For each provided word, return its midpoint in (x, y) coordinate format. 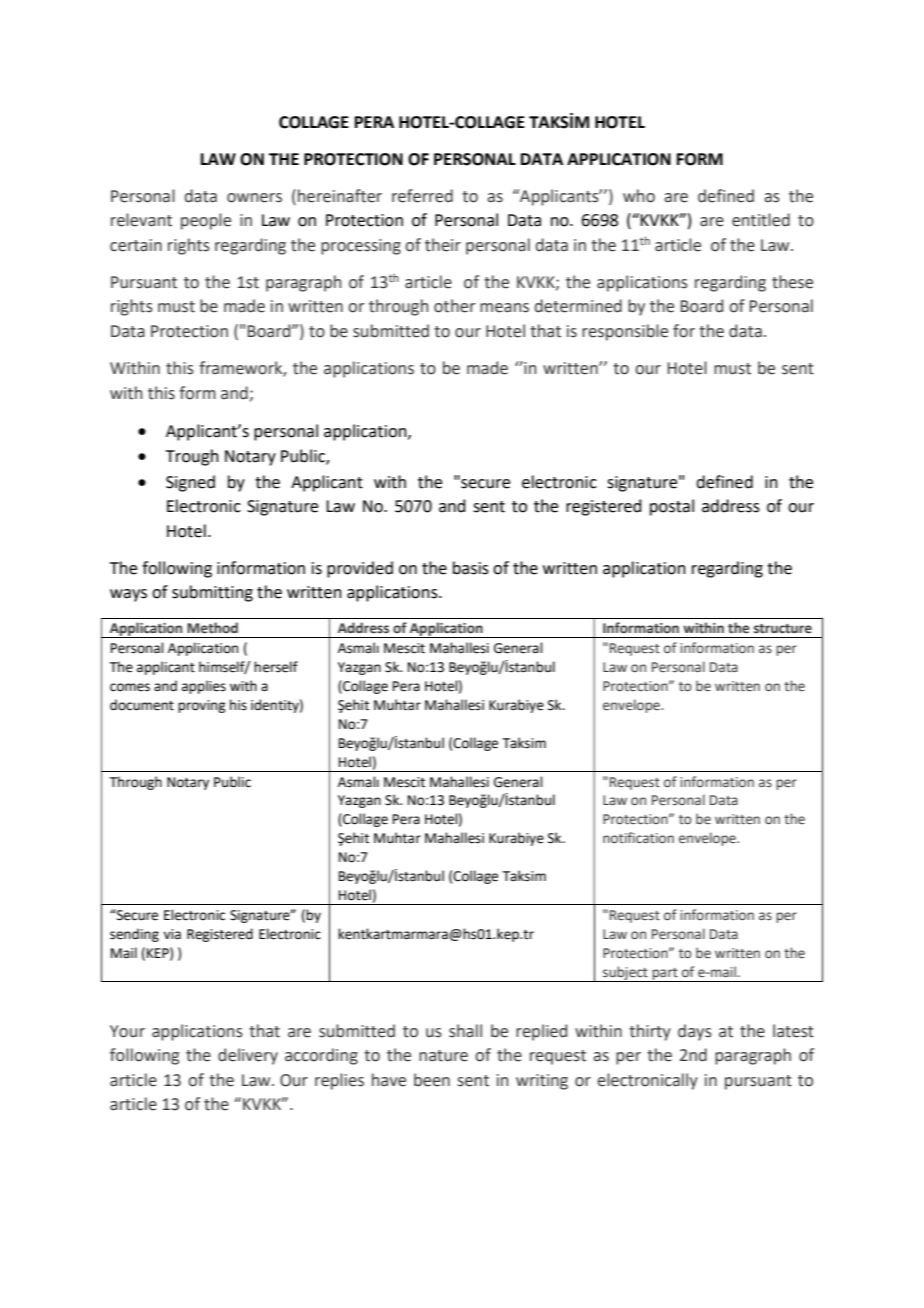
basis (471, 568)
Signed (190, 483)
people (206, 221)
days (695, 1032)
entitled (761, 220)
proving (201, 706)
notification (638, 837)
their (443, 245)
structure (783, 629)
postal (672, 507)
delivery (248, 1056)
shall (465, 1031)
